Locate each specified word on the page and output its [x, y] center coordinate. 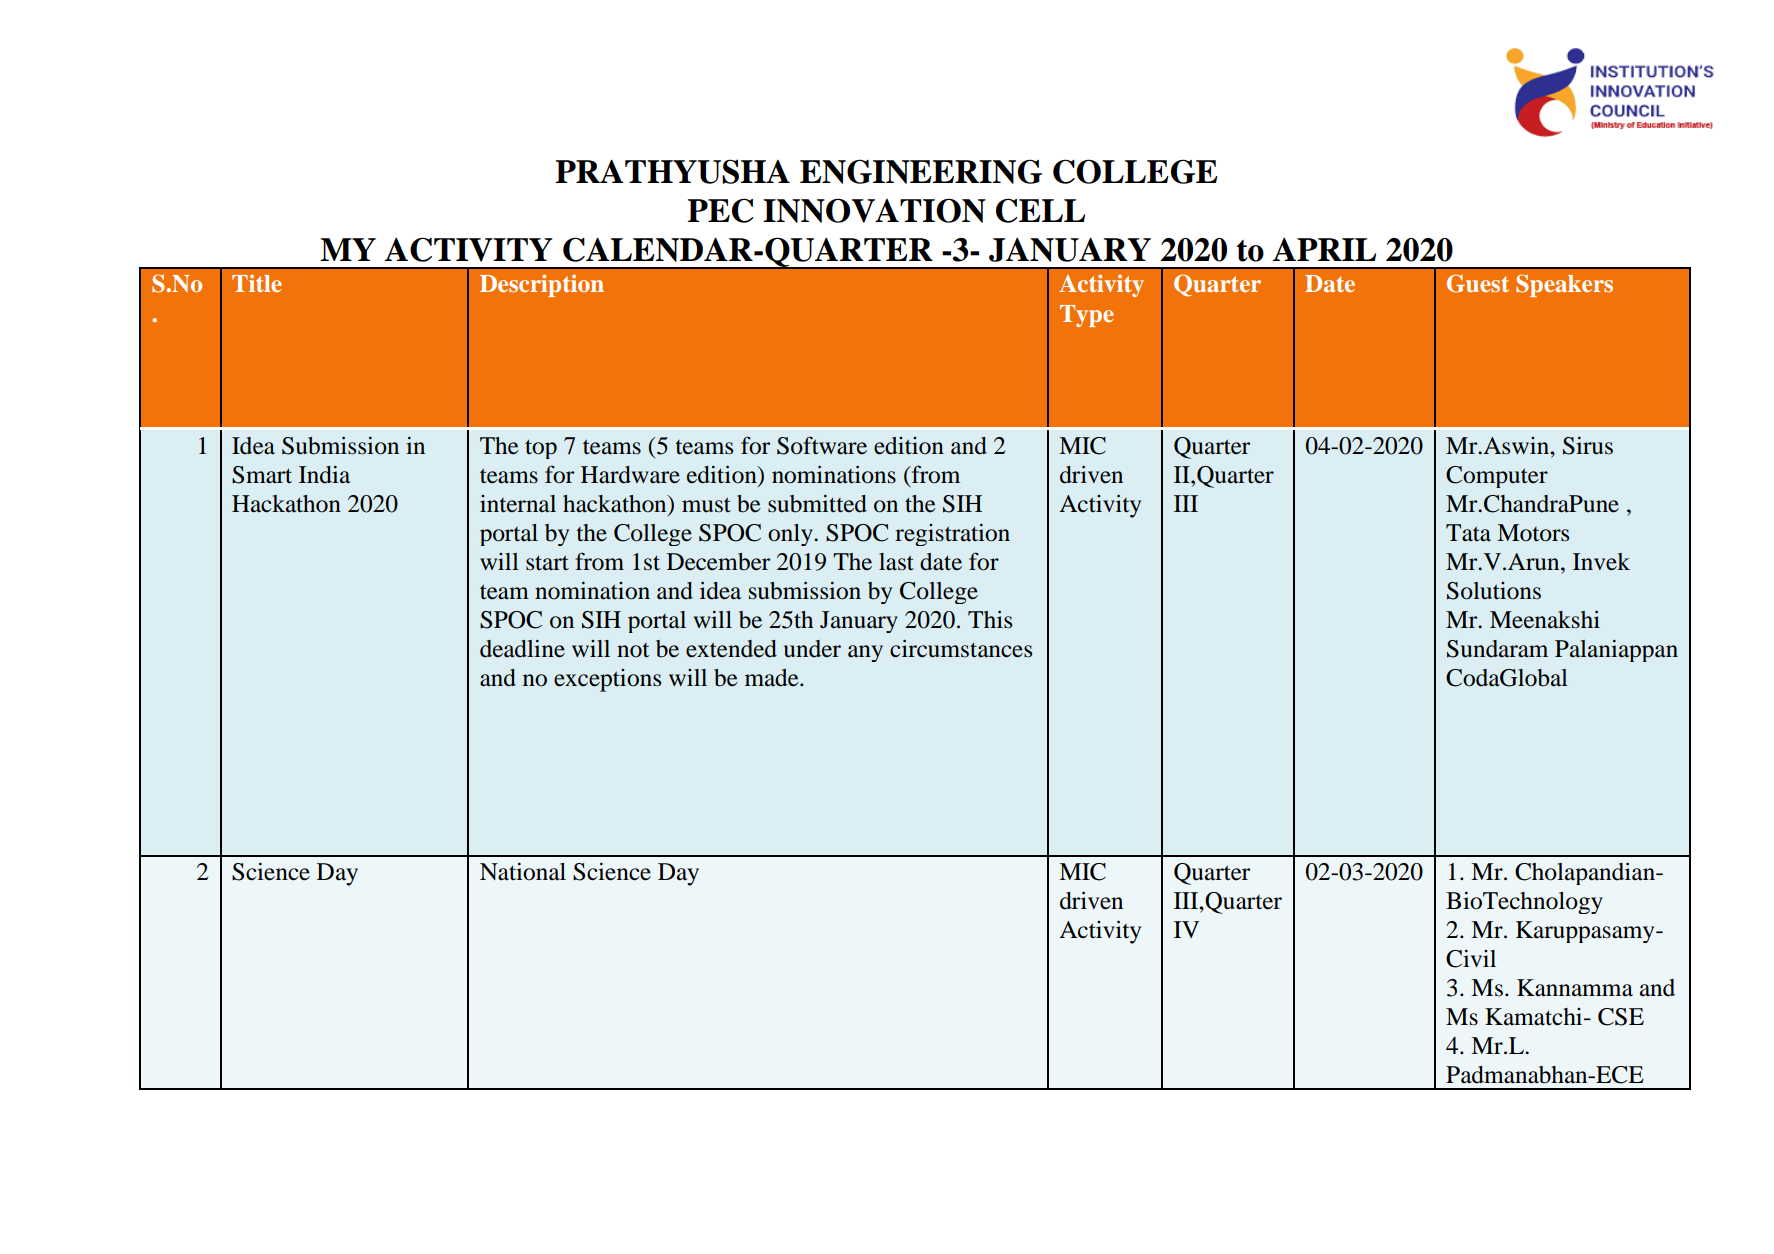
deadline [522, 649]
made [773, 678]
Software [822, 445]
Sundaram [1497, 649]
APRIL [1324, 249]
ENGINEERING [921, 171]
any [865, 653]
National [523, 872]
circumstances [961, 648]
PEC [720, 210]
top [541, 449]
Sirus [1588, 446]
